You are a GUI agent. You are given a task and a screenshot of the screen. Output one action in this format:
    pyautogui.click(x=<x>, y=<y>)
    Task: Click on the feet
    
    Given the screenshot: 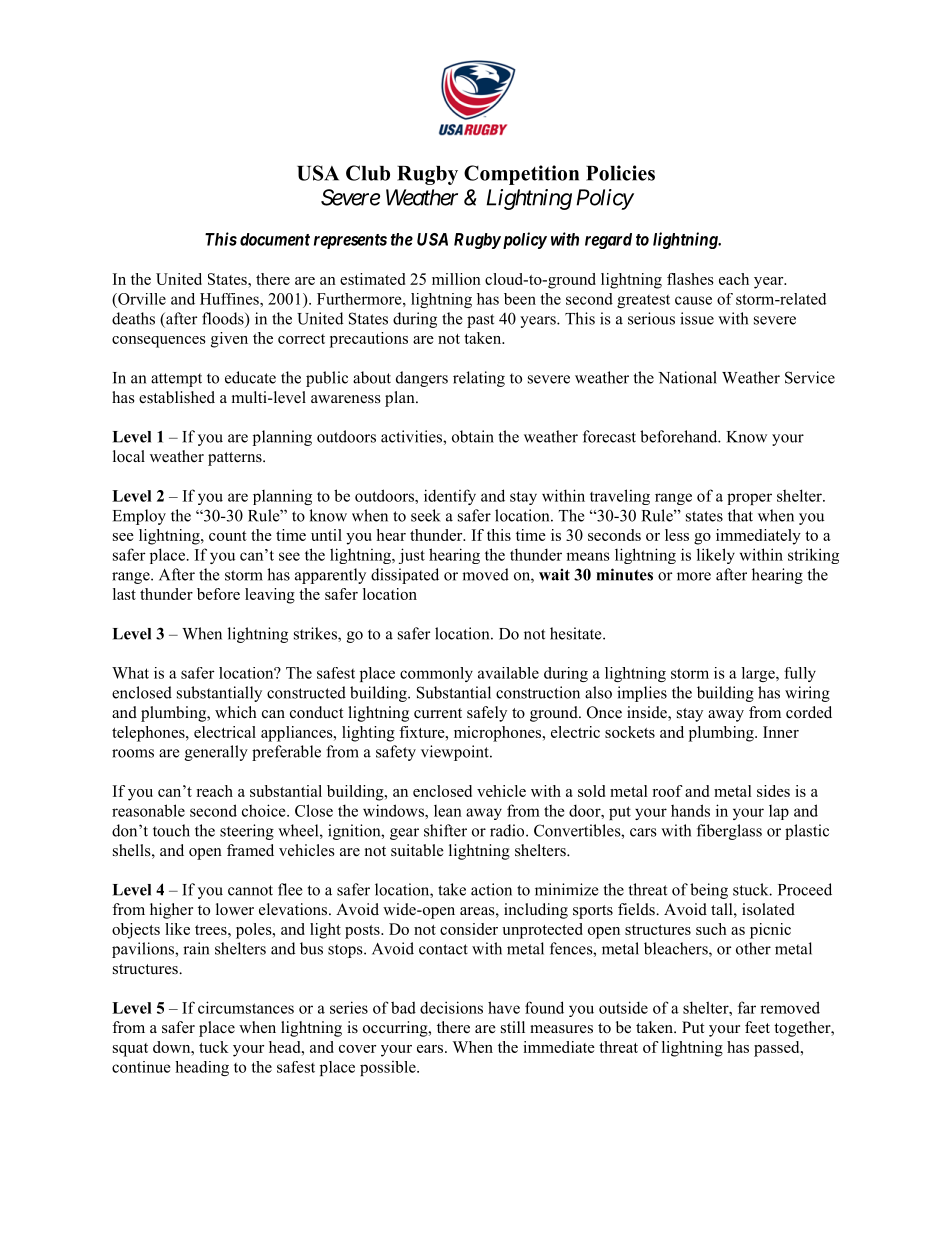 What is the action you would take?
    pyautogui.click(x=757, y=1027)
